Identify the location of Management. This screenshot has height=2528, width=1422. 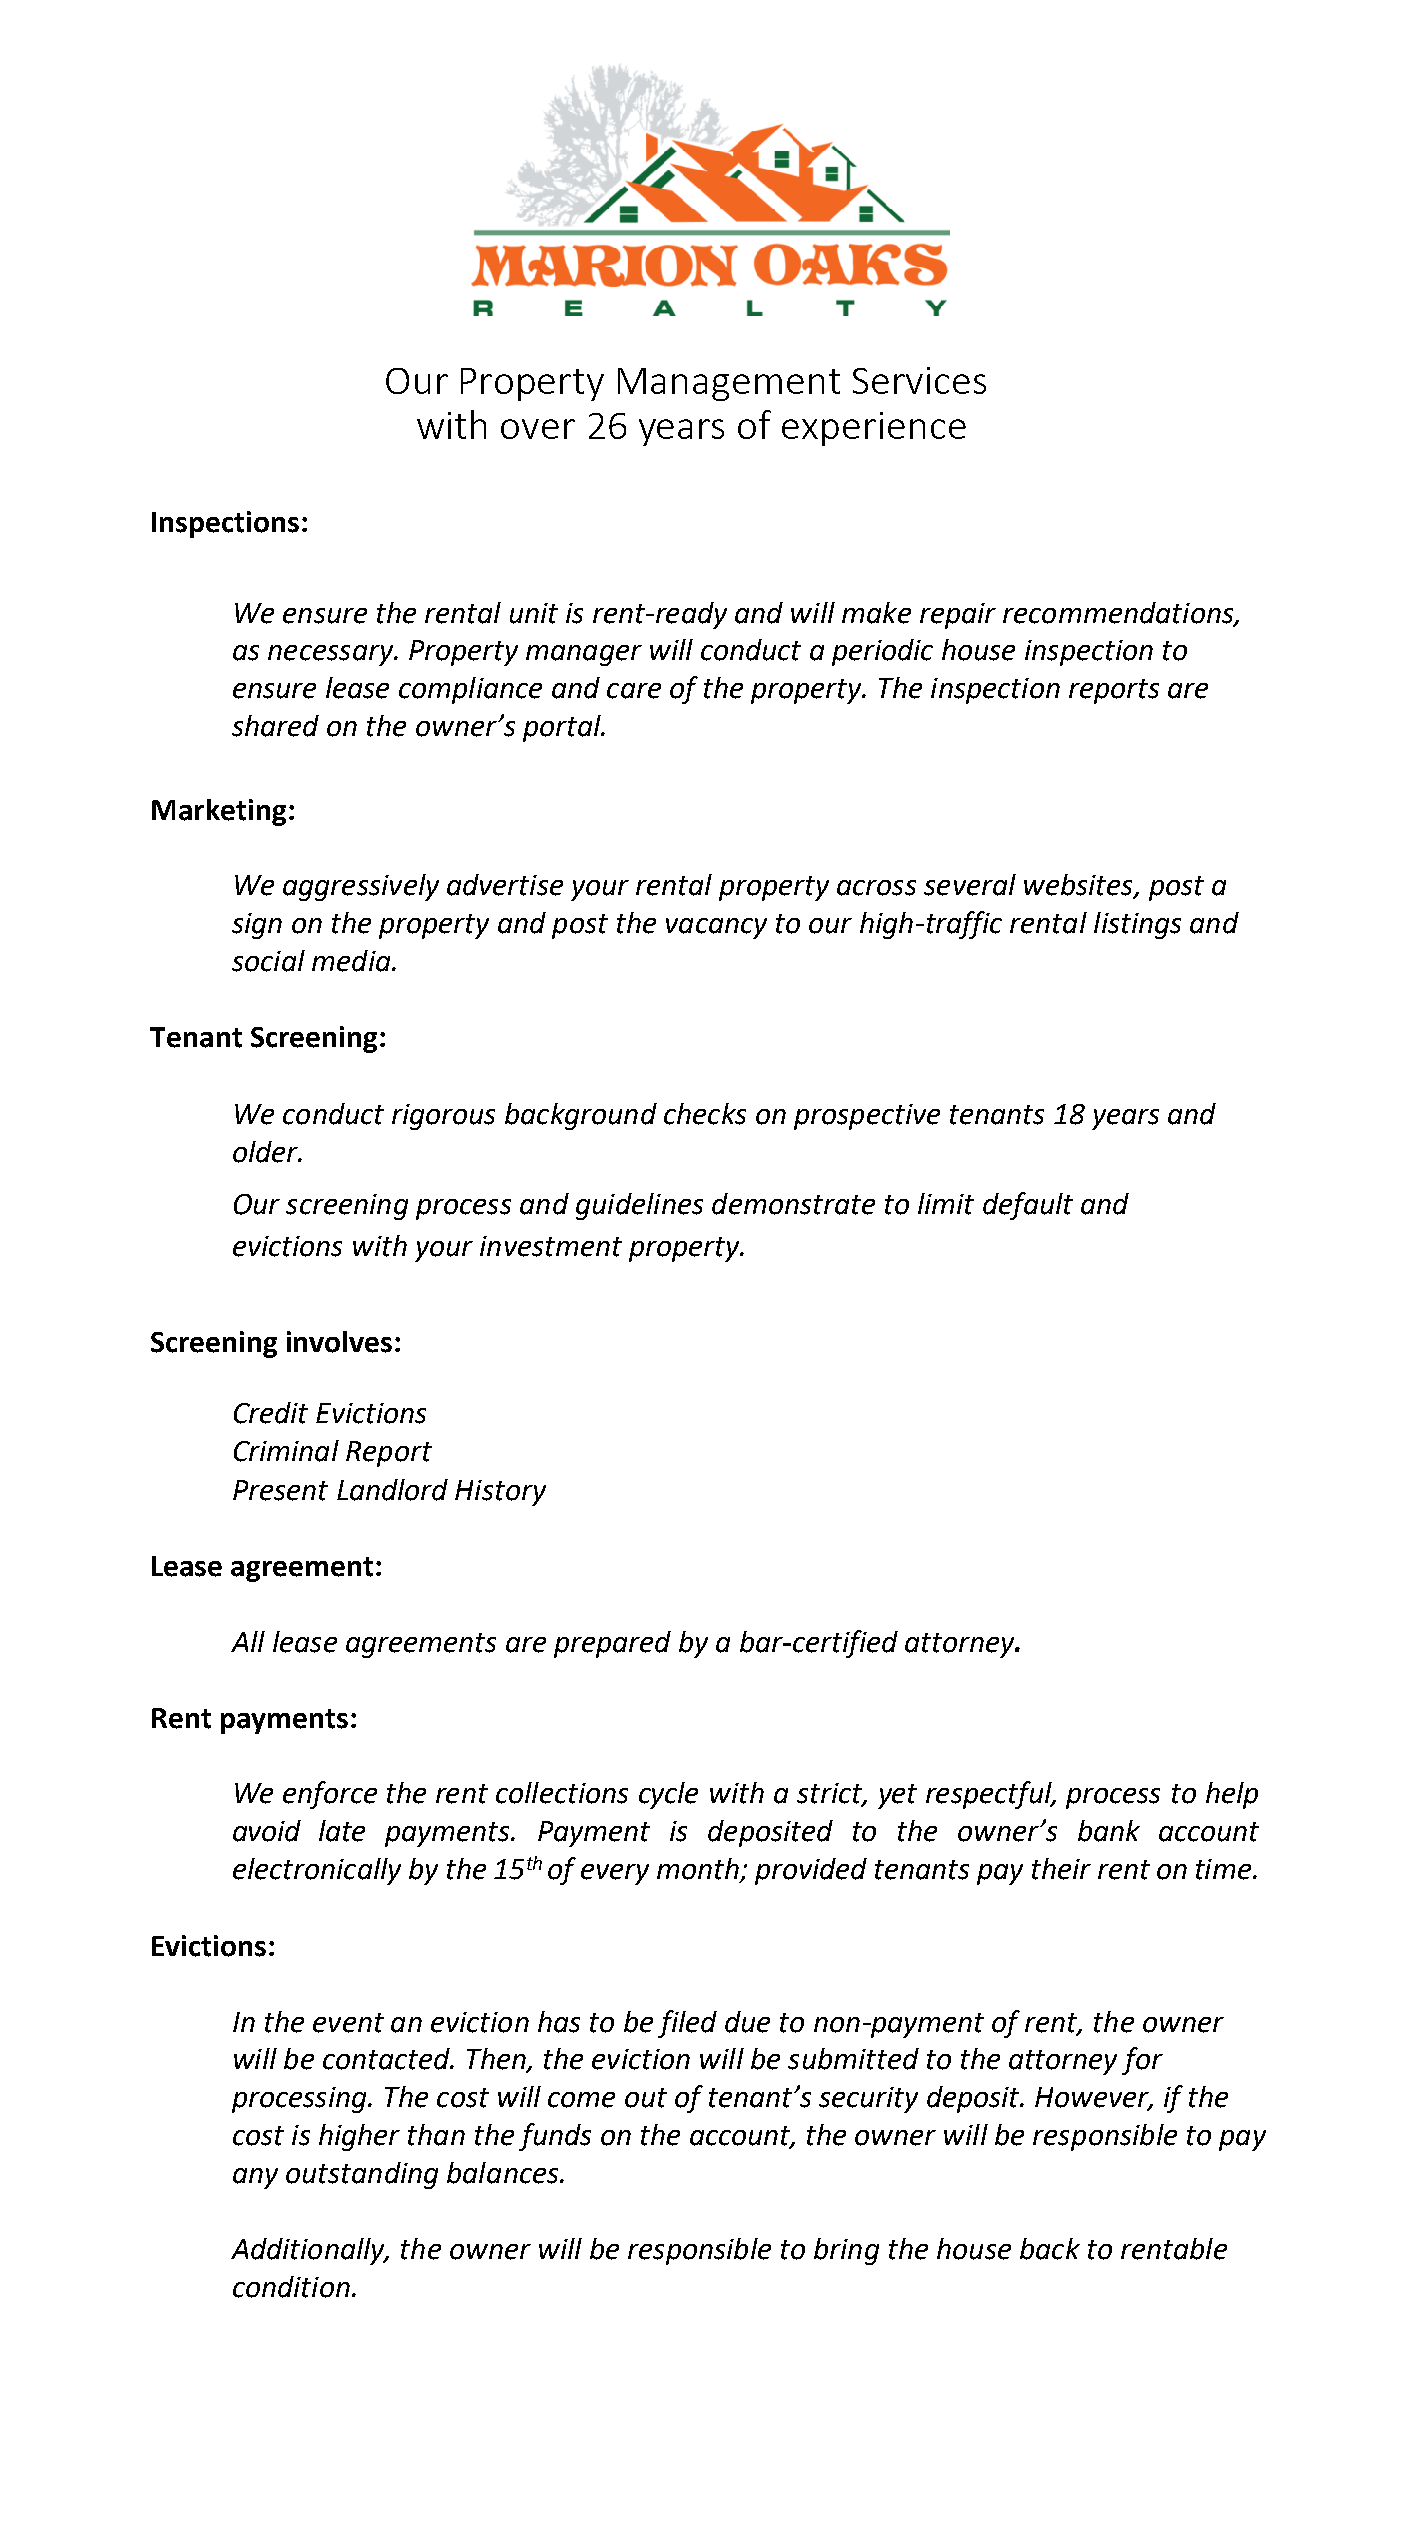
(729, 384).
